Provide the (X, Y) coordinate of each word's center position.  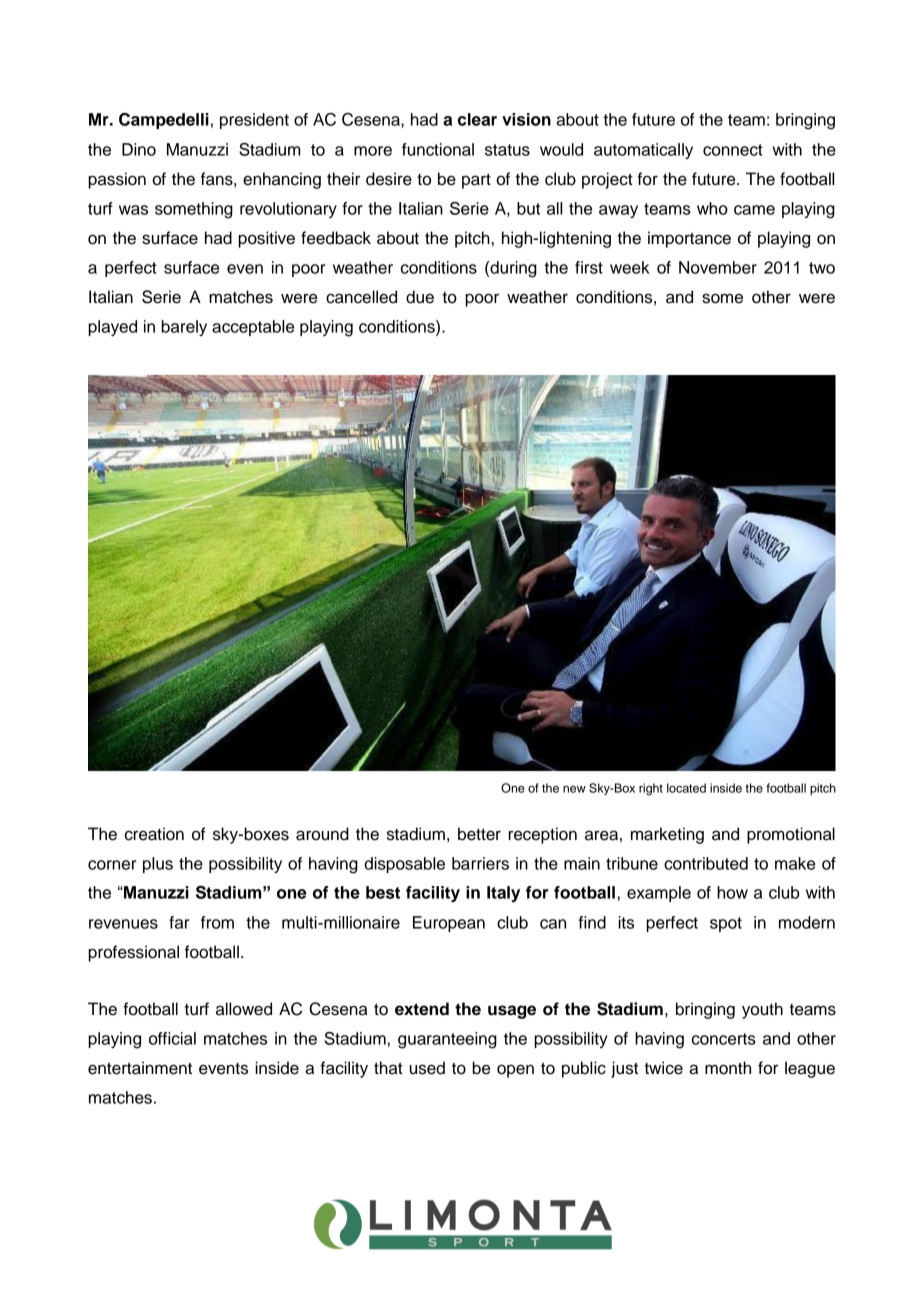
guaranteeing (447, 1040)
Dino (139, 149)
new (574, 789)
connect (733, 150)
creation (154, 834)
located (686, 788)
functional (438, 149)
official (172, 1038)
